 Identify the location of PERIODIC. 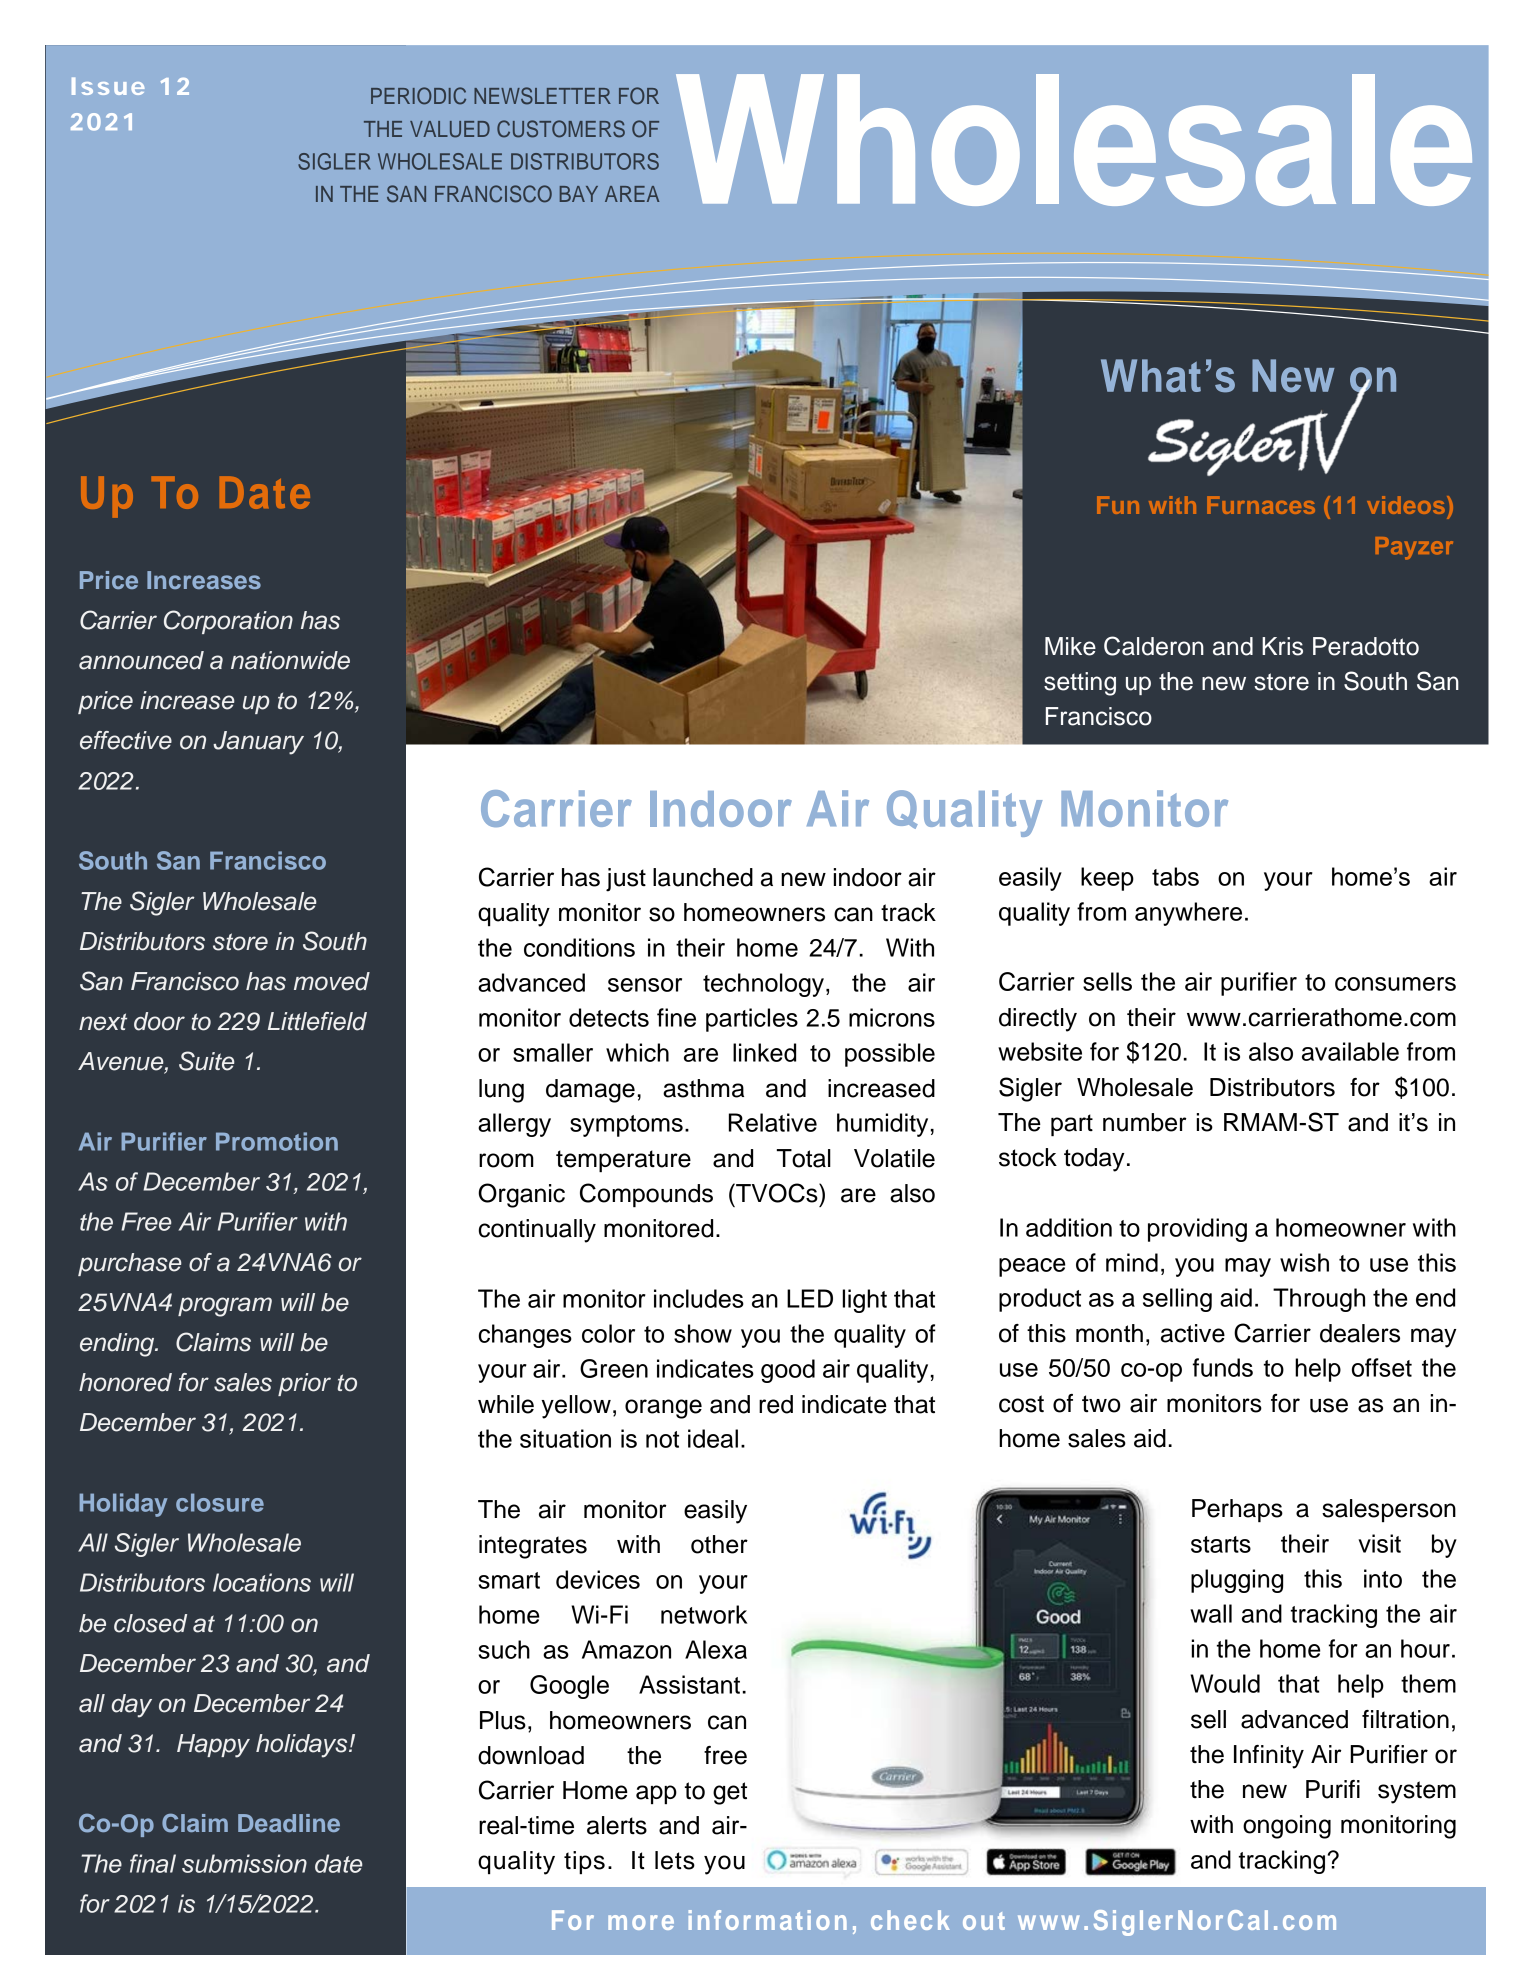
(418, 96).
